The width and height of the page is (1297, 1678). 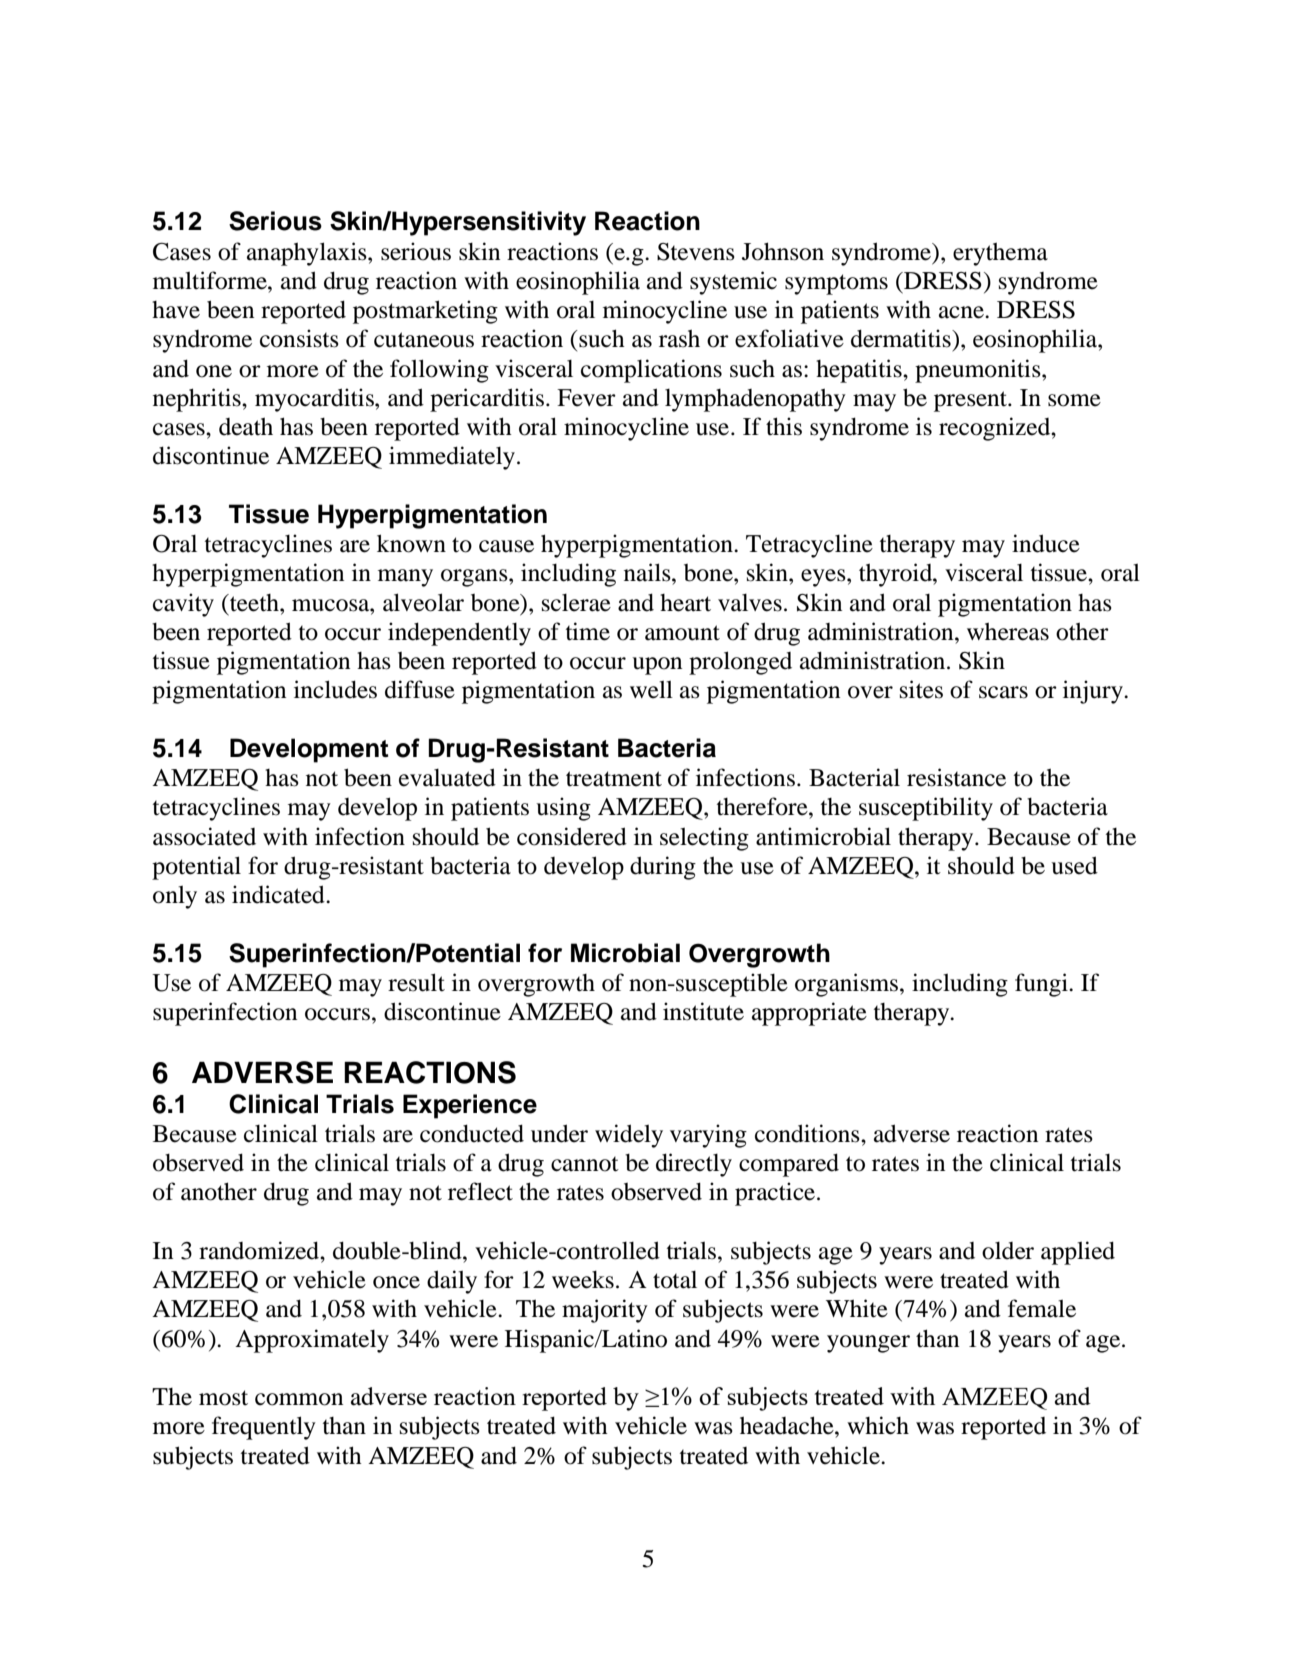 I want to click on during, so click(x=663, y=868).
